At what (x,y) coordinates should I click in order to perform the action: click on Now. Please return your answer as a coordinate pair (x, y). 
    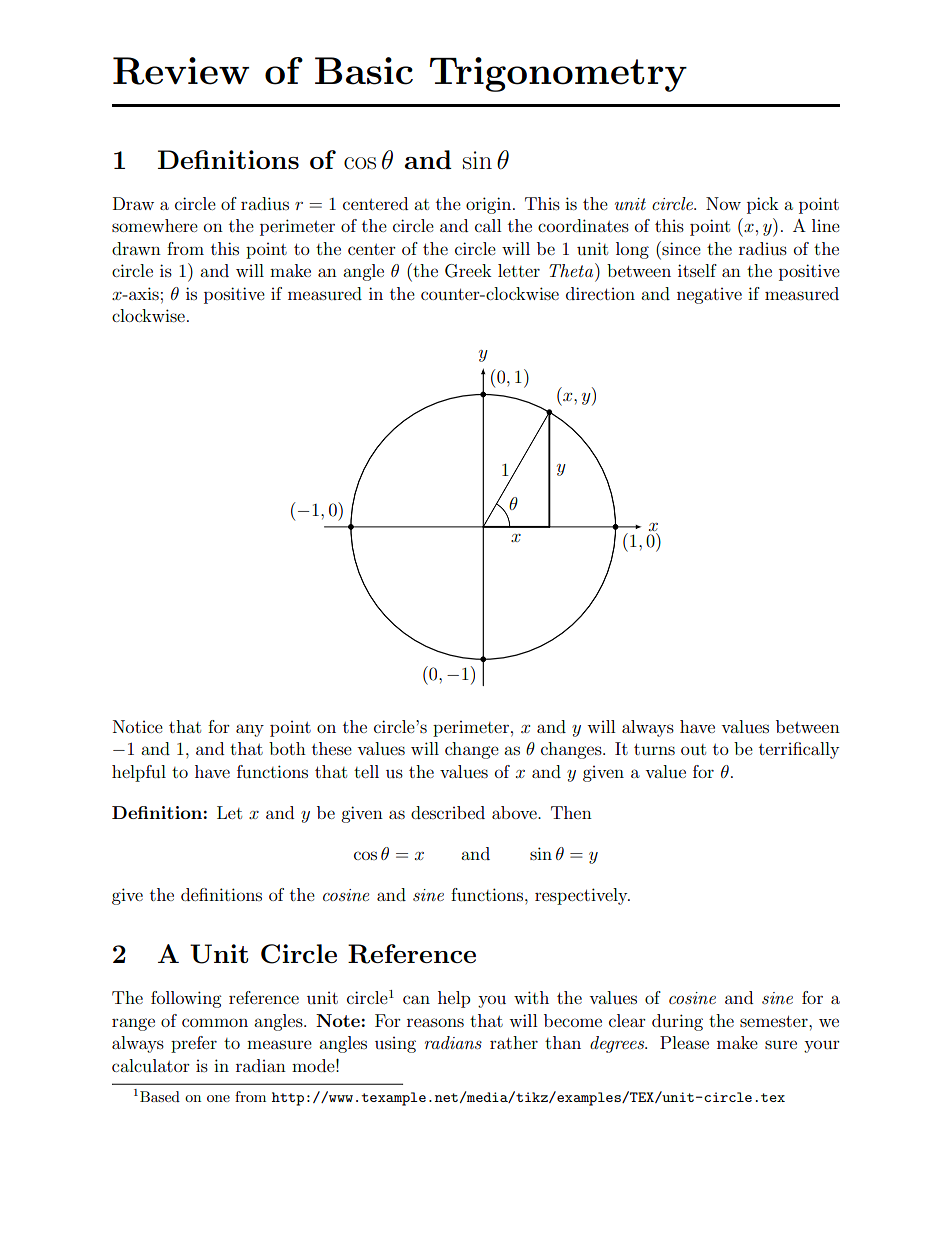
    Looking at the image, I should click on (723, 203).
